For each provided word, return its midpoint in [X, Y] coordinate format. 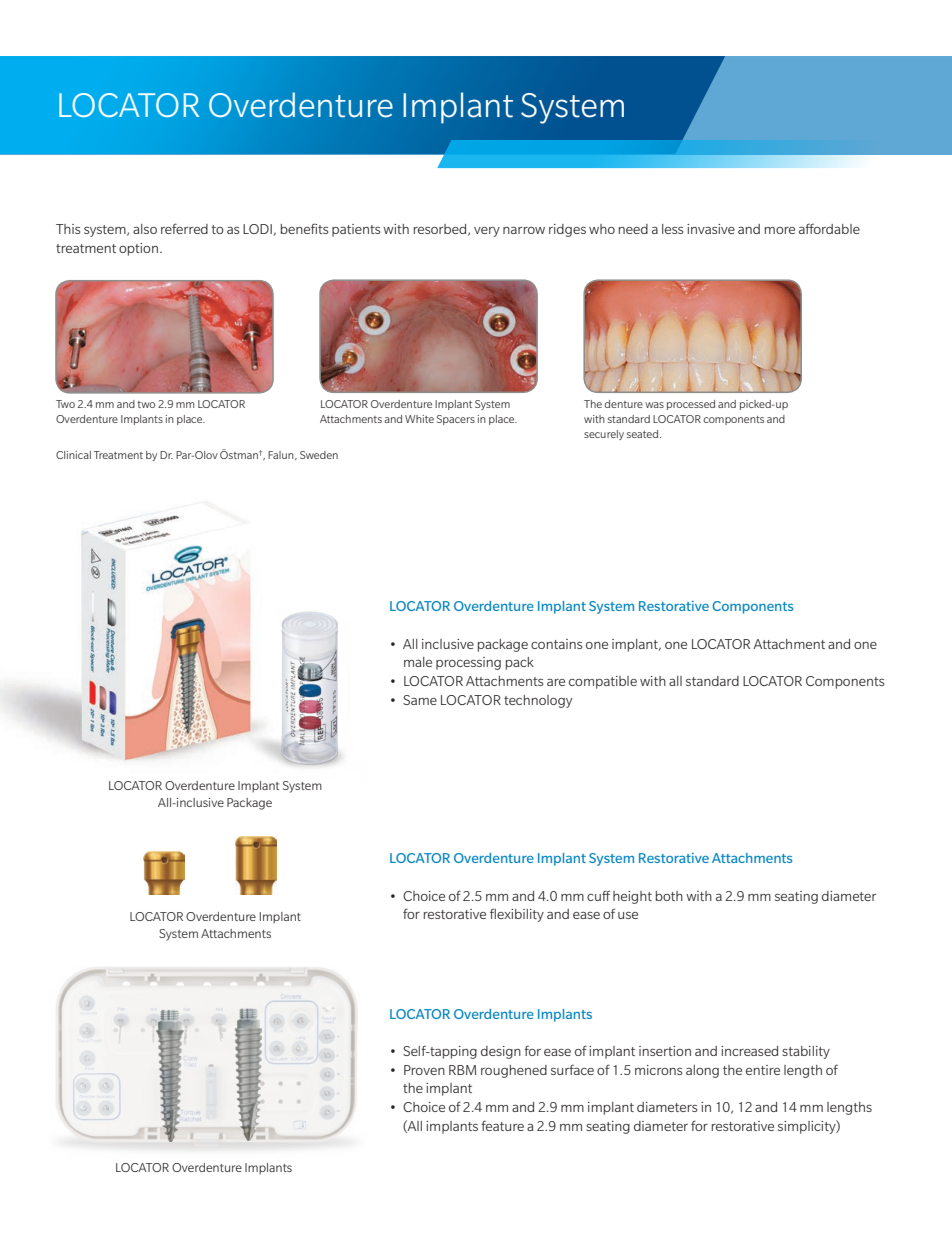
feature [502, 1126]
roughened [514, 1071]
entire [763, 1070]
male [418, 662]
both [669, 896]
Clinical [73, 455]
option [138, 249]
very [487, 232]
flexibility [517, 915]
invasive [711, 229]
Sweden [319, 455]
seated [644, 434]
